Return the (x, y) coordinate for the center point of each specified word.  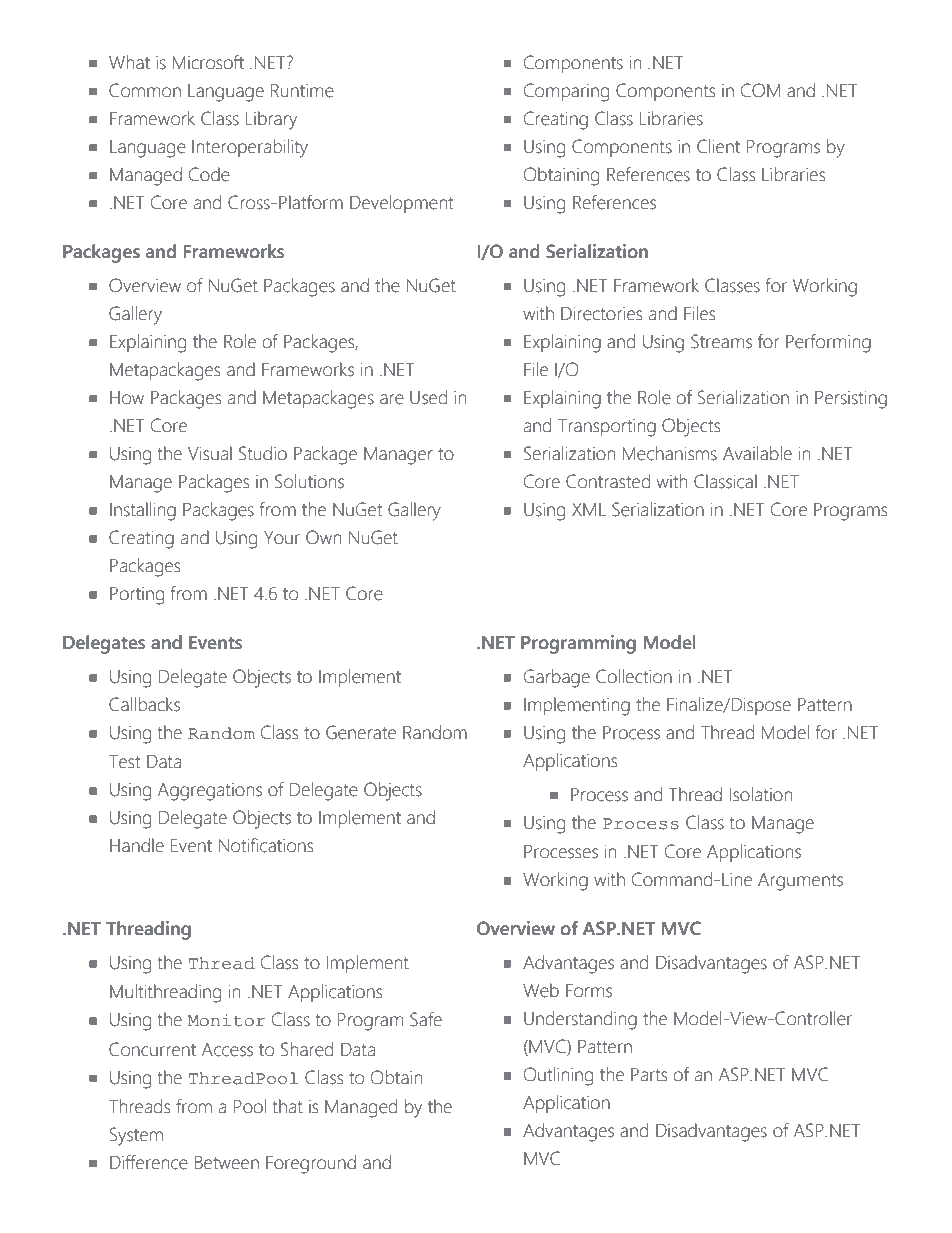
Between (227, 1163)
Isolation (761, 794)
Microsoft (208, 62)
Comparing (566, 92)
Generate (361, 732)
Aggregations (210, 792)
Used (428, 397)
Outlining (558, 1076)
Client (718, 146)
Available (757, 453)
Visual (210, 453)
